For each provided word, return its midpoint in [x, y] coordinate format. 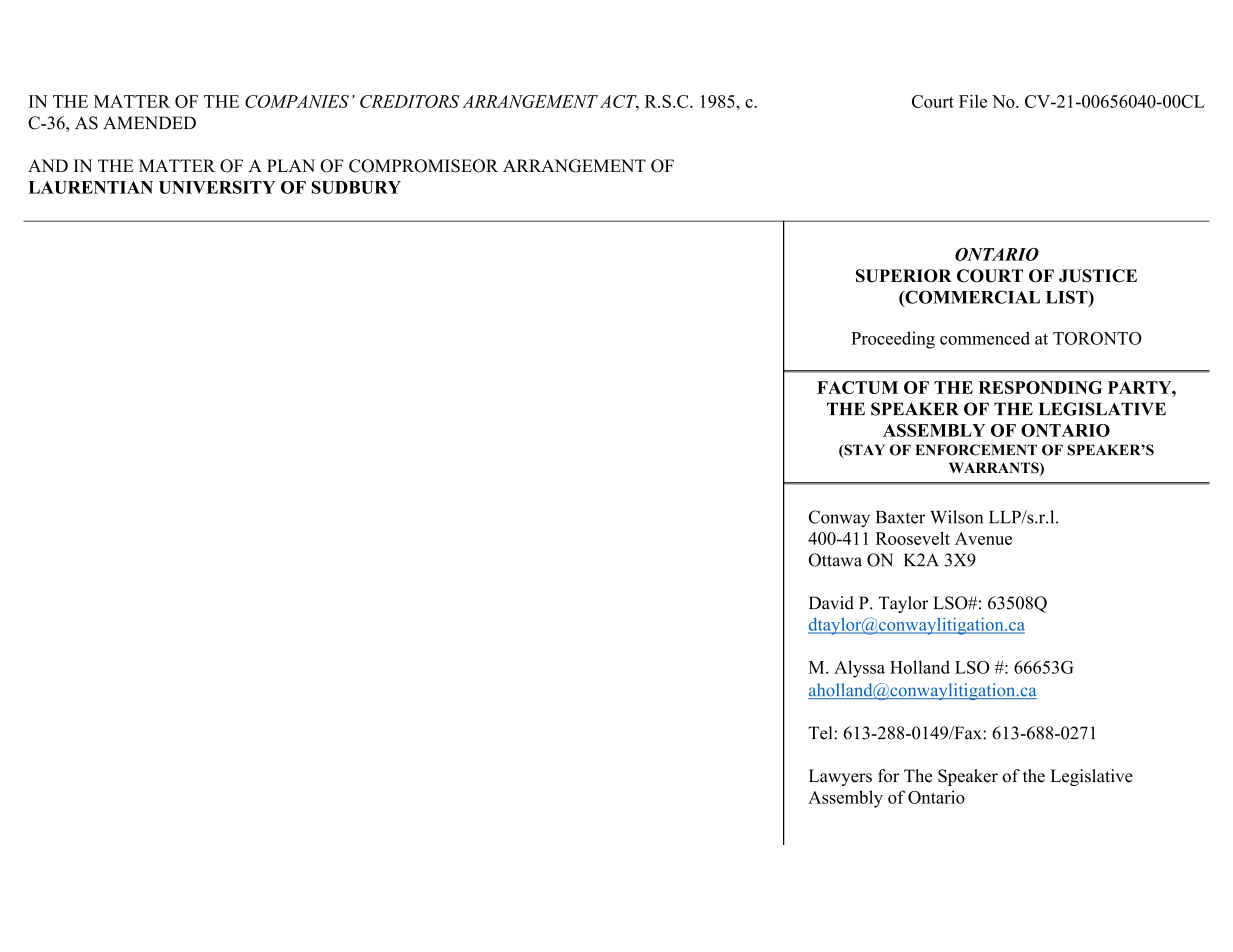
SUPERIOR [904, 276]
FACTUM [857, 387]
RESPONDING [1040, 387]
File [973, 101]
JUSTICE [1098, 276]
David [831, 603]
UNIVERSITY [217, 187]
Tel [821, 733]
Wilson [956, 517]
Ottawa [835, 560]
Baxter [900, 517]
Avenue [983, 538]
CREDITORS [410, 101]
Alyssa [859, 669]
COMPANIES [297, 101]
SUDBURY [356, 187]
